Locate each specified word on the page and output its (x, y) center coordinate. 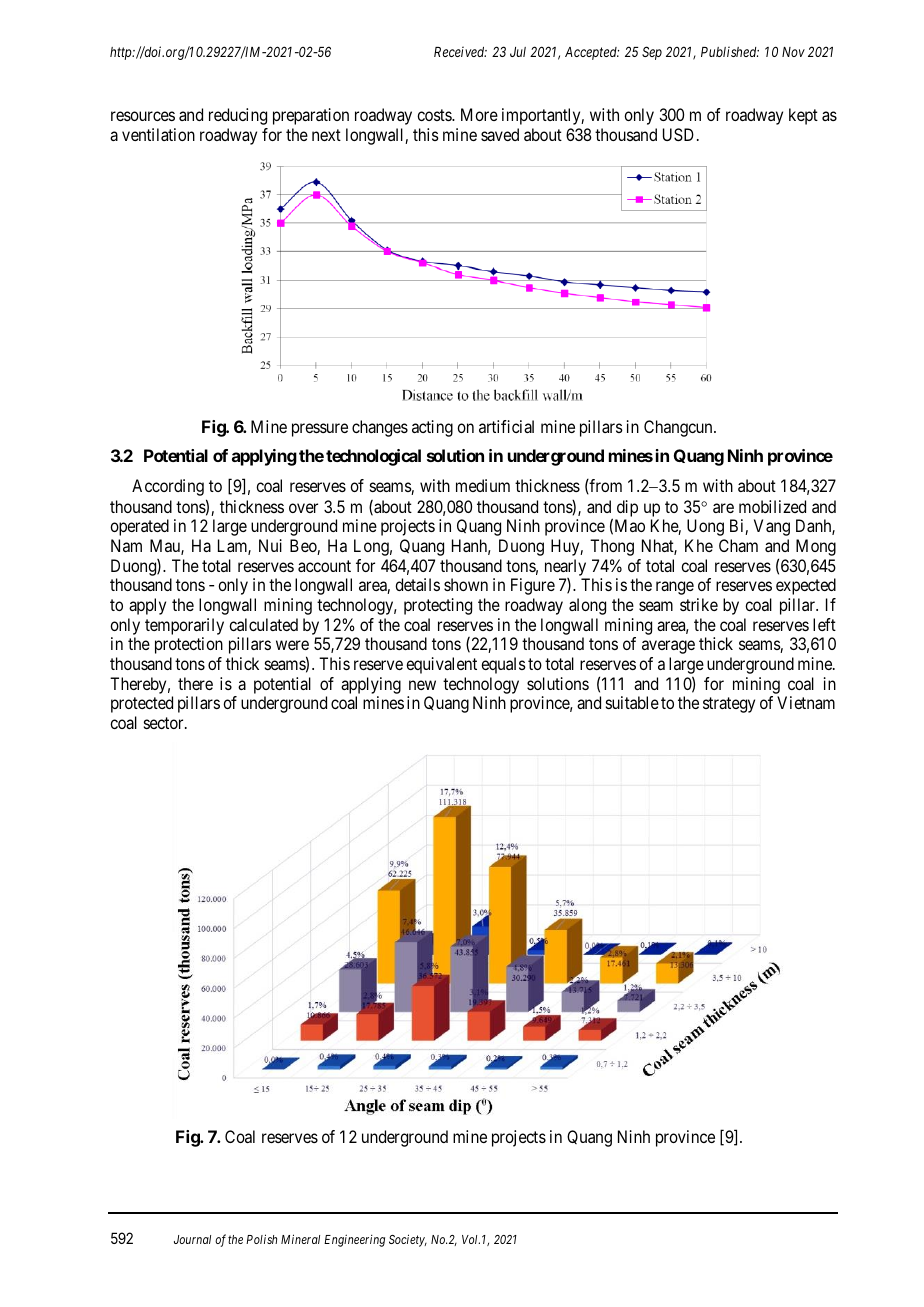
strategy (729, 705)
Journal (192, 1239)
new (422, 685)
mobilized (772, 506)
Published (730, 51)
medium (483, 485)
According (168, 487)
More (479, 114)
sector (165, 723)
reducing (238, 116)
